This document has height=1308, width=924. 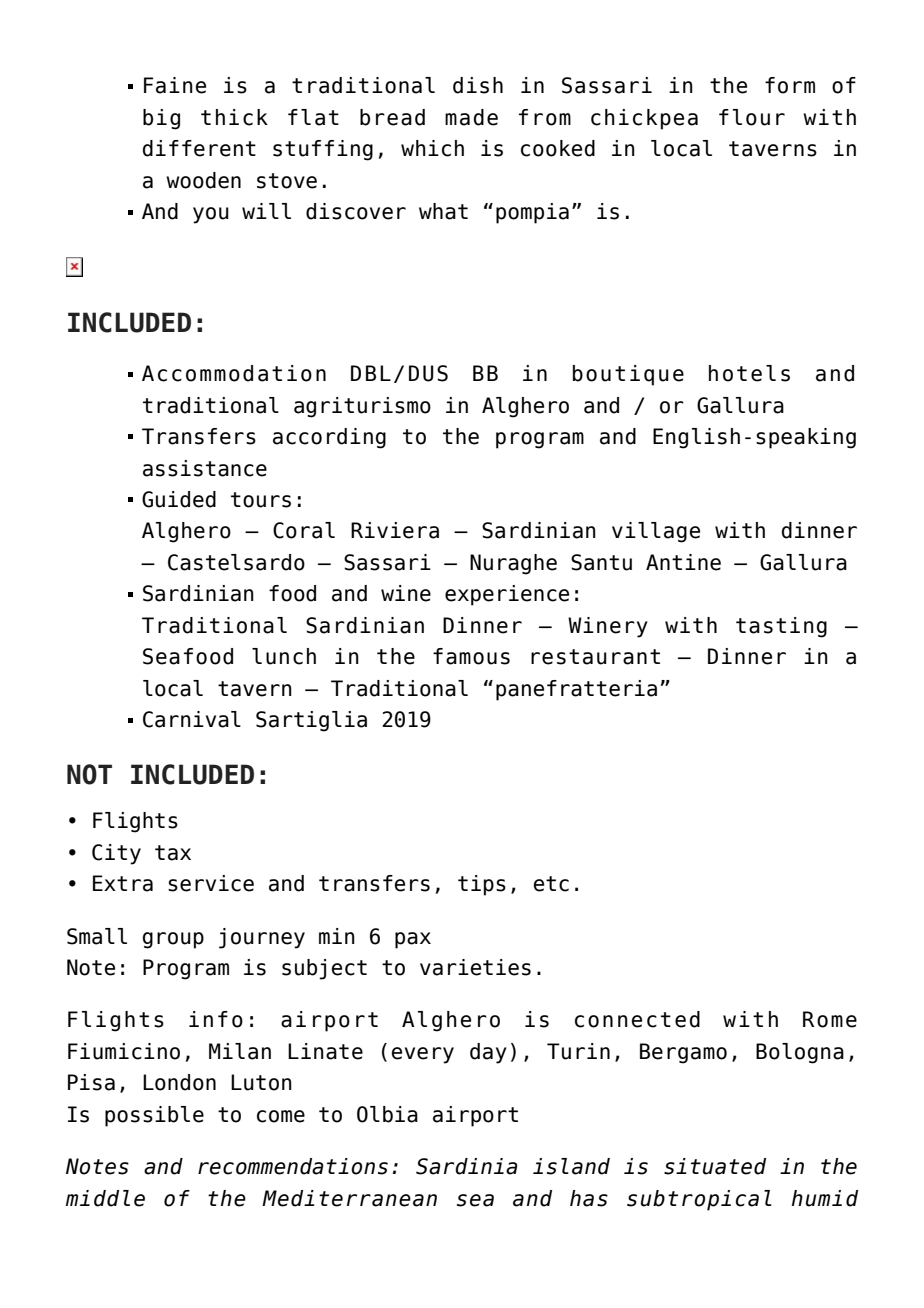 I want to click on made, so click(x=471, y=117).
